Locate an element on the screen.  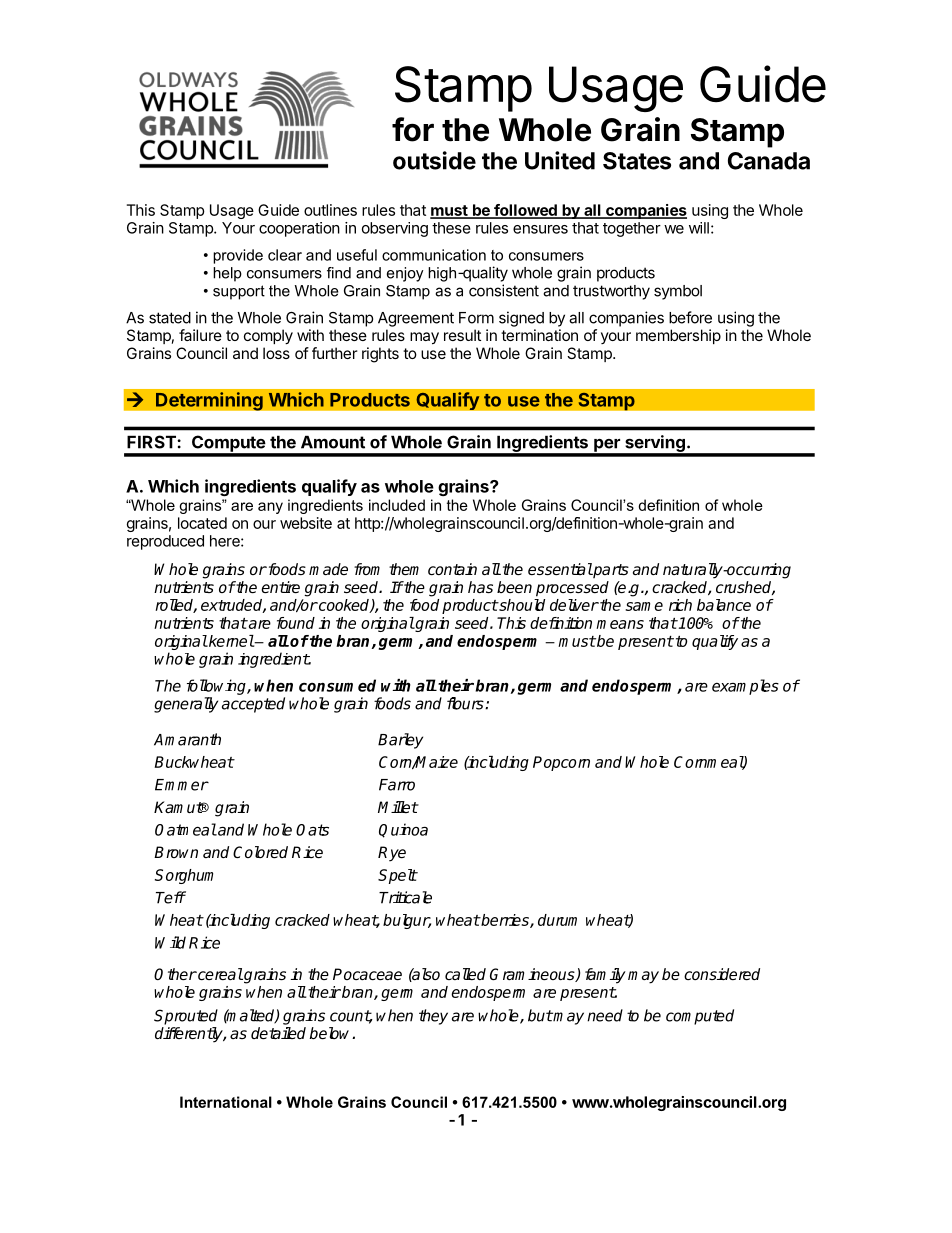
International is located at coordinates (226, 1102).
